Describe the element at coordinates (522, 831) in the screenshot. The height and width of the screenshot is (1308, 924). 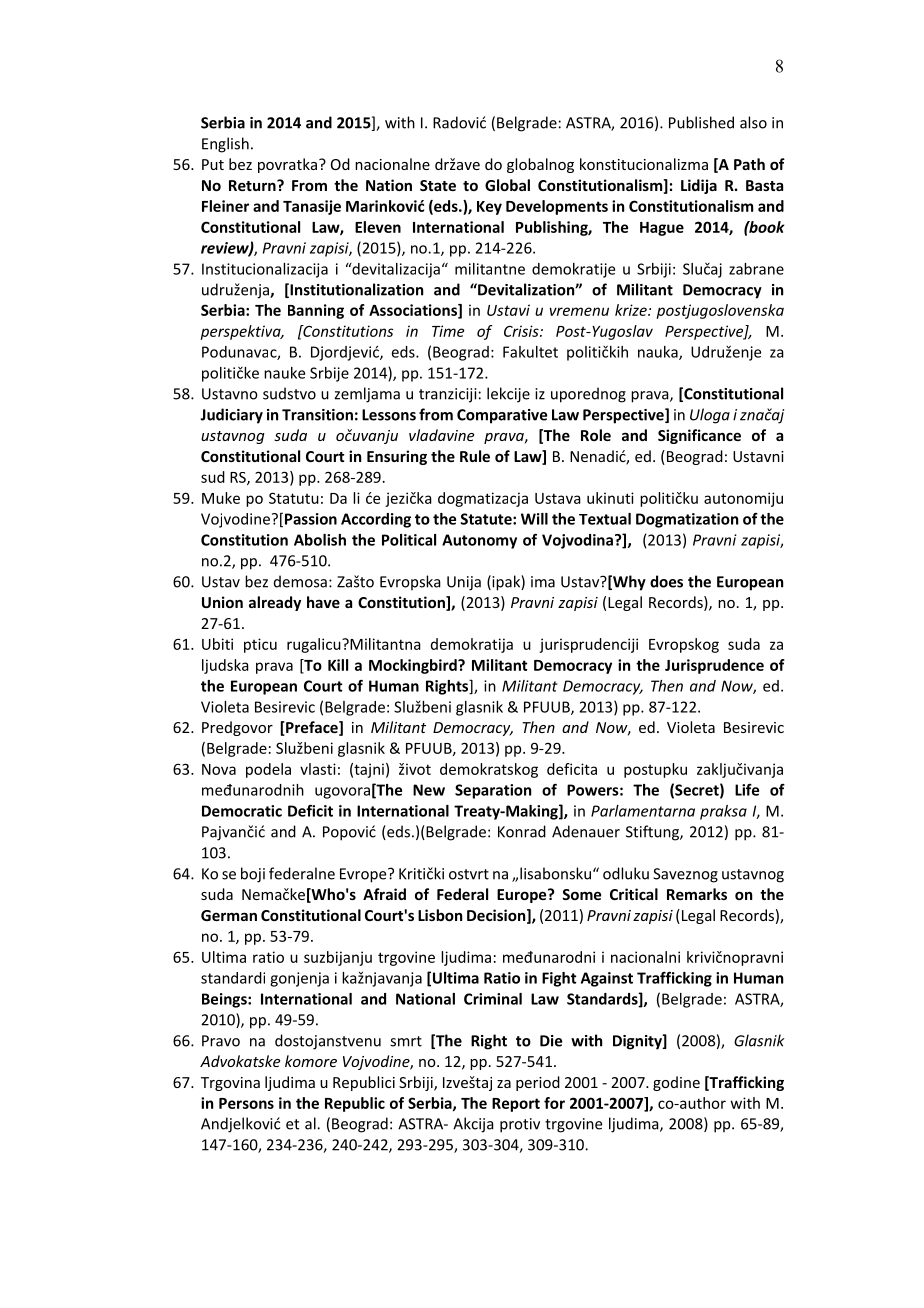
I see `Konrad` at that location.
